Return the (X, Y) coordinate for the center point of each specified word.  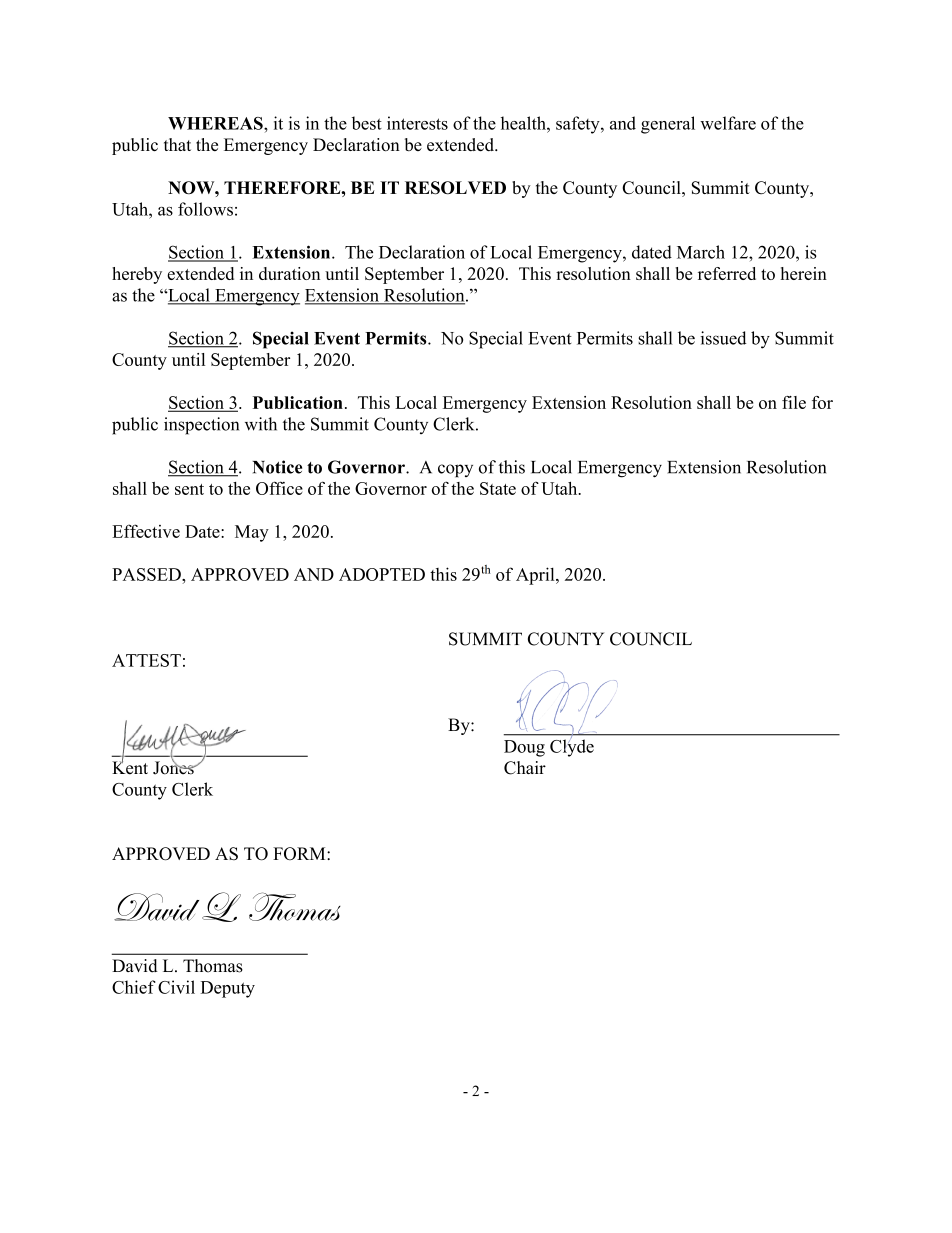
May (252, 533)
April (536, 576)
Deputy (228, 989)
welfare (728, 123)
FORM (300, 853)
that (177, 144)
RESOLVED (455, 188)
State (498, 488)
